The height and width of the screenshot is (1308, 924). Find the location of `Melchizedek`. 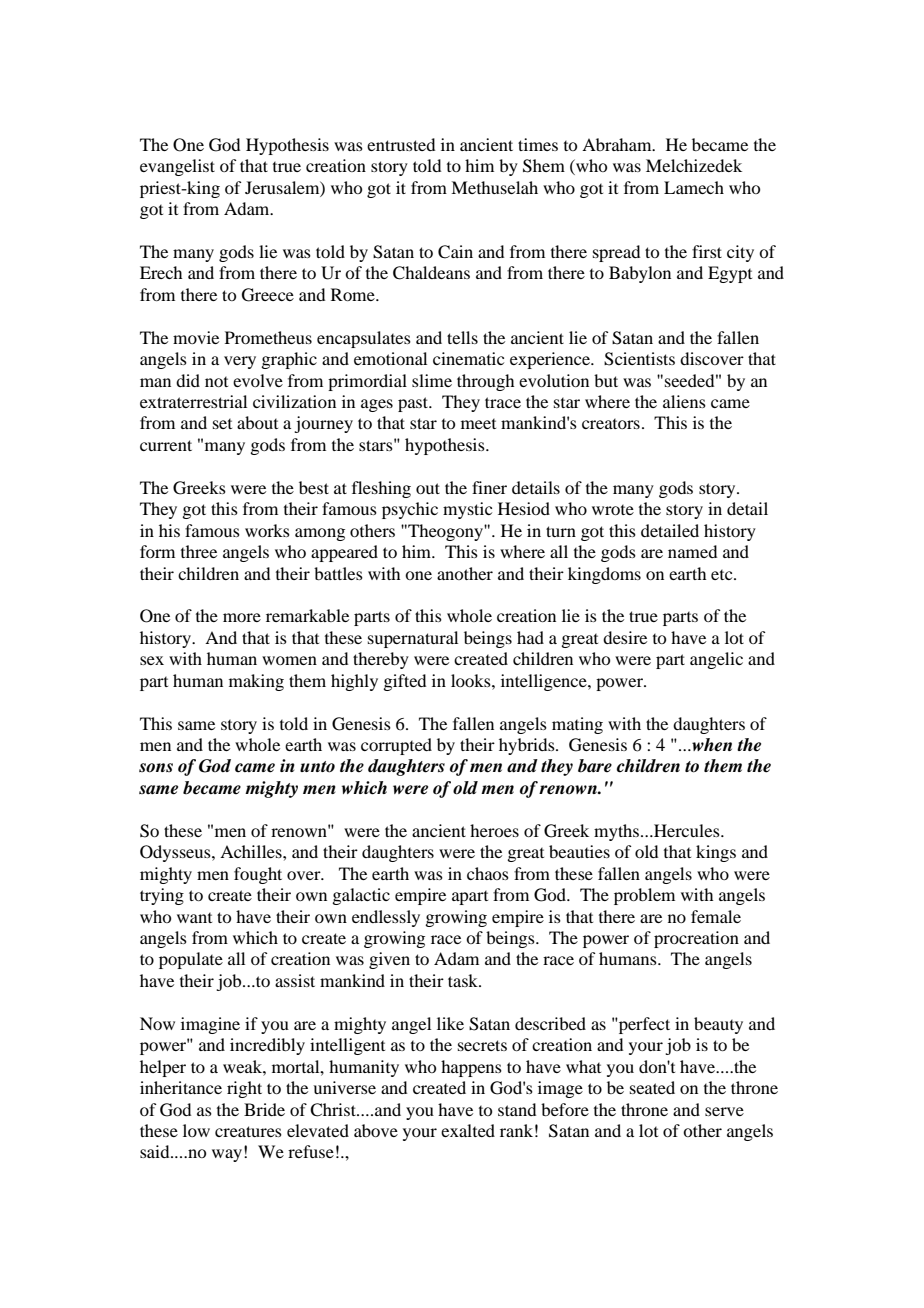

Melchizedek is located at coordinates (694, 165).
